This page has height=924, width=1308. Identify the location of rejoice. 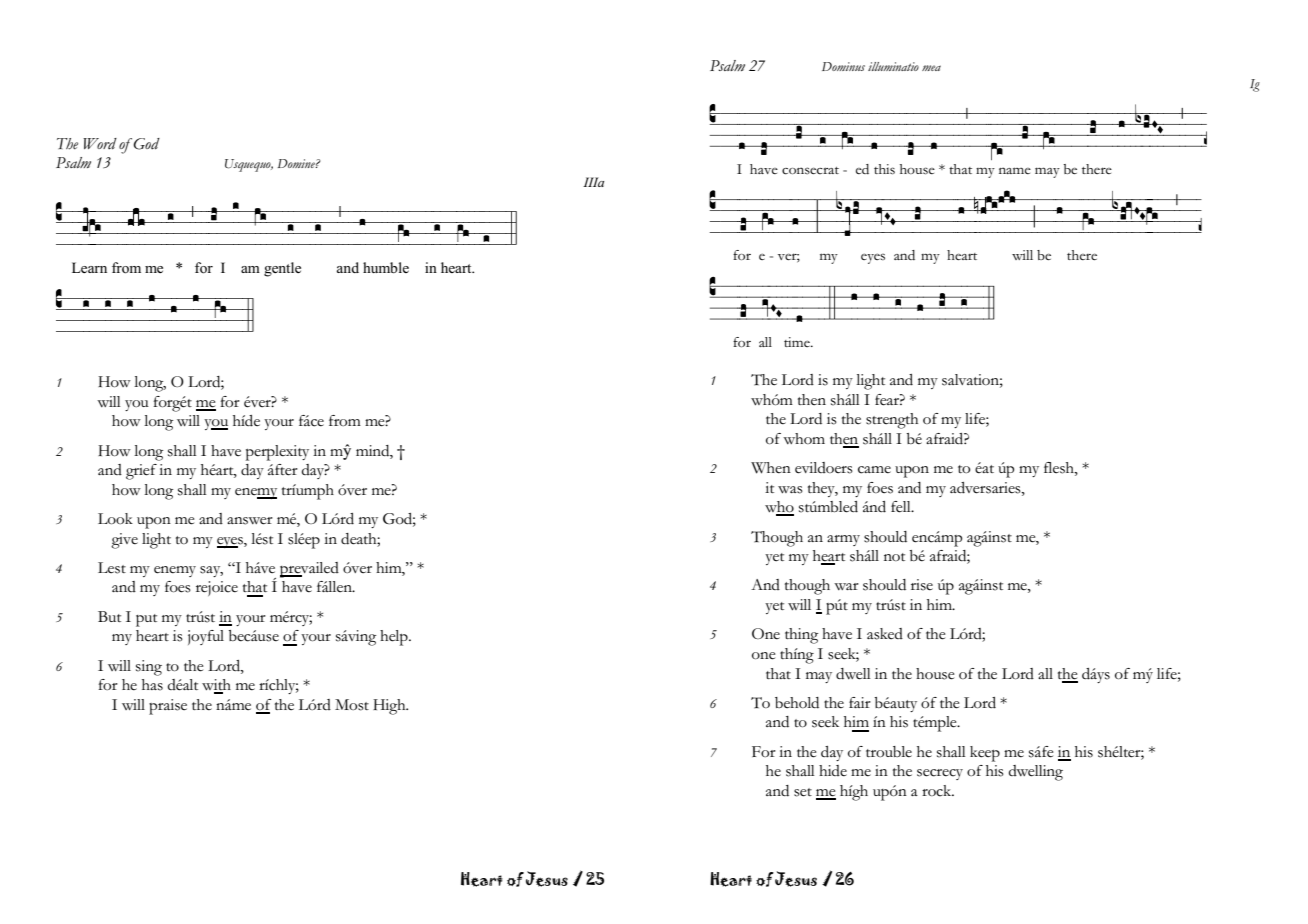
(217, 588).
